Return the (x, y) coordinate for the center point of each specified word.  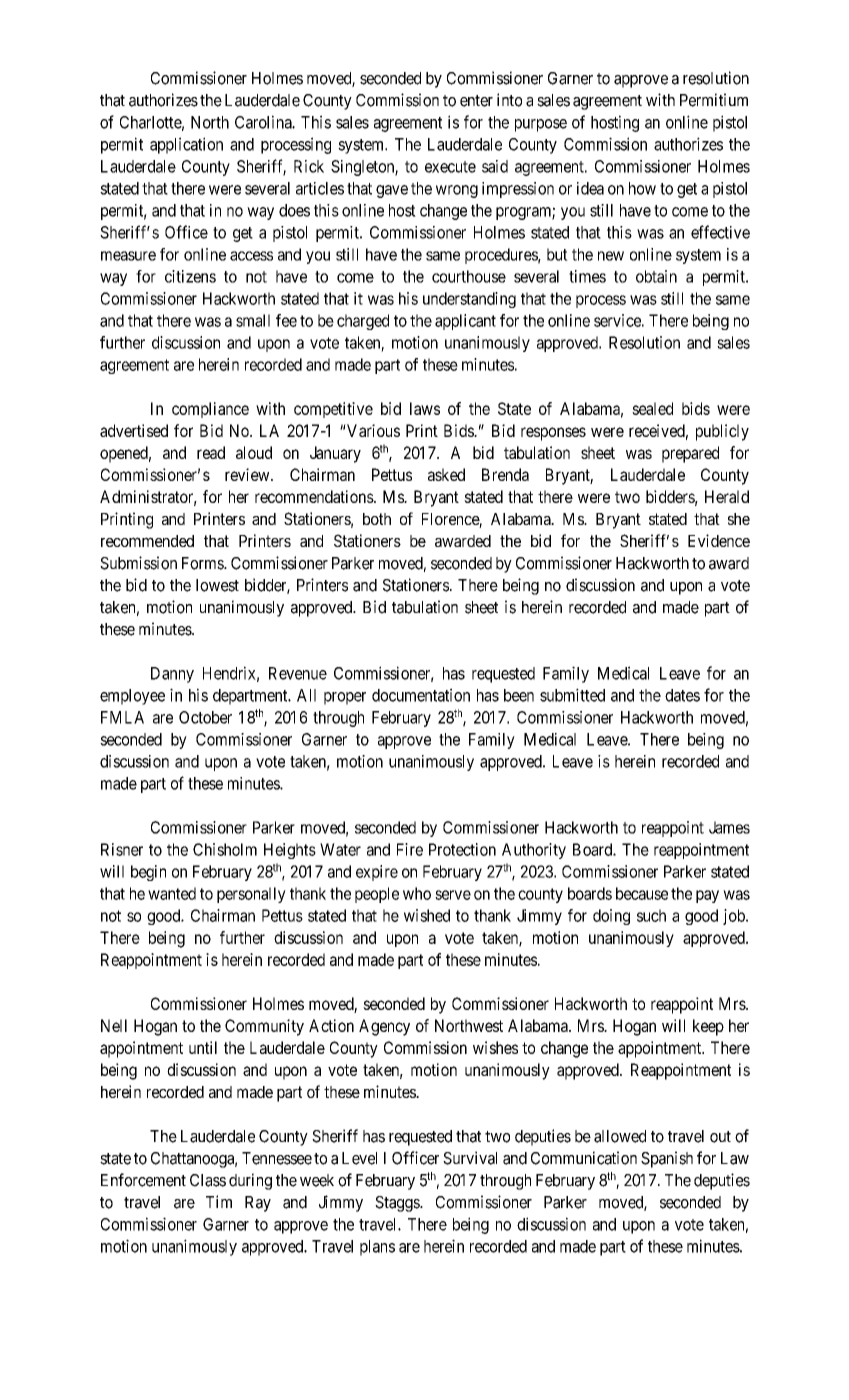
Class (208, 1180)
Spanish (667, 1159)
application (186, 145)
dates (682, 695)
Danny (172, 675)
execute (450, 167)
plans (377, 1248)
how (642, 188)
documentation (421, 695)
